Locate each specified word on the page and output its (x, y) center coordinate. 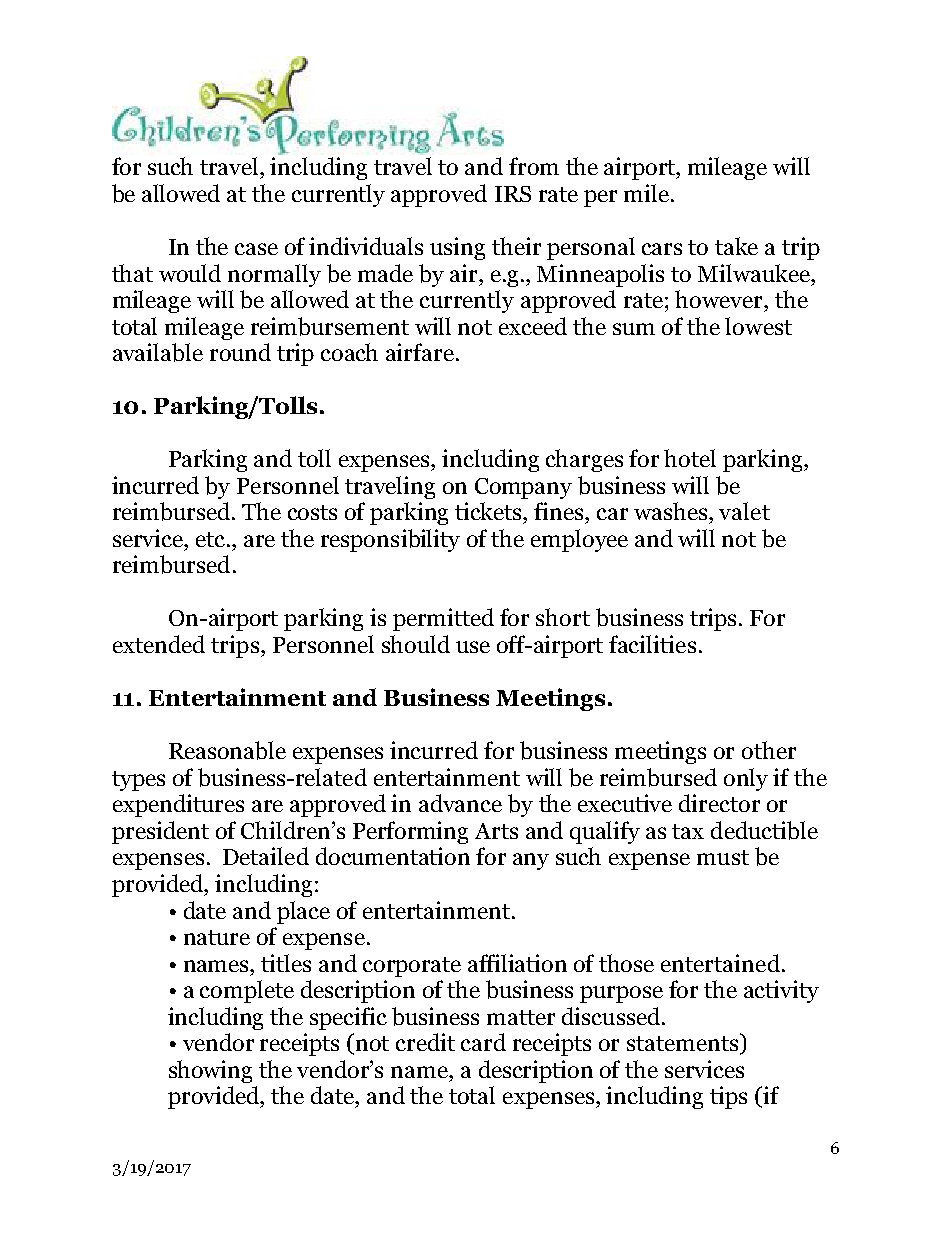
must (723, 857)
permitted (443, 619)
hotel (690, 458)
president (160, 832)
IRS (513, 194)
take (736, 246)
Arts (496, 831)
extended (159, 644)
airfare (420, 352)
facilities (652, 644)
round (240, 352)
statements (684, 1044)
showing (210, 1071)
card (483, 1042)
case (256, 249)
